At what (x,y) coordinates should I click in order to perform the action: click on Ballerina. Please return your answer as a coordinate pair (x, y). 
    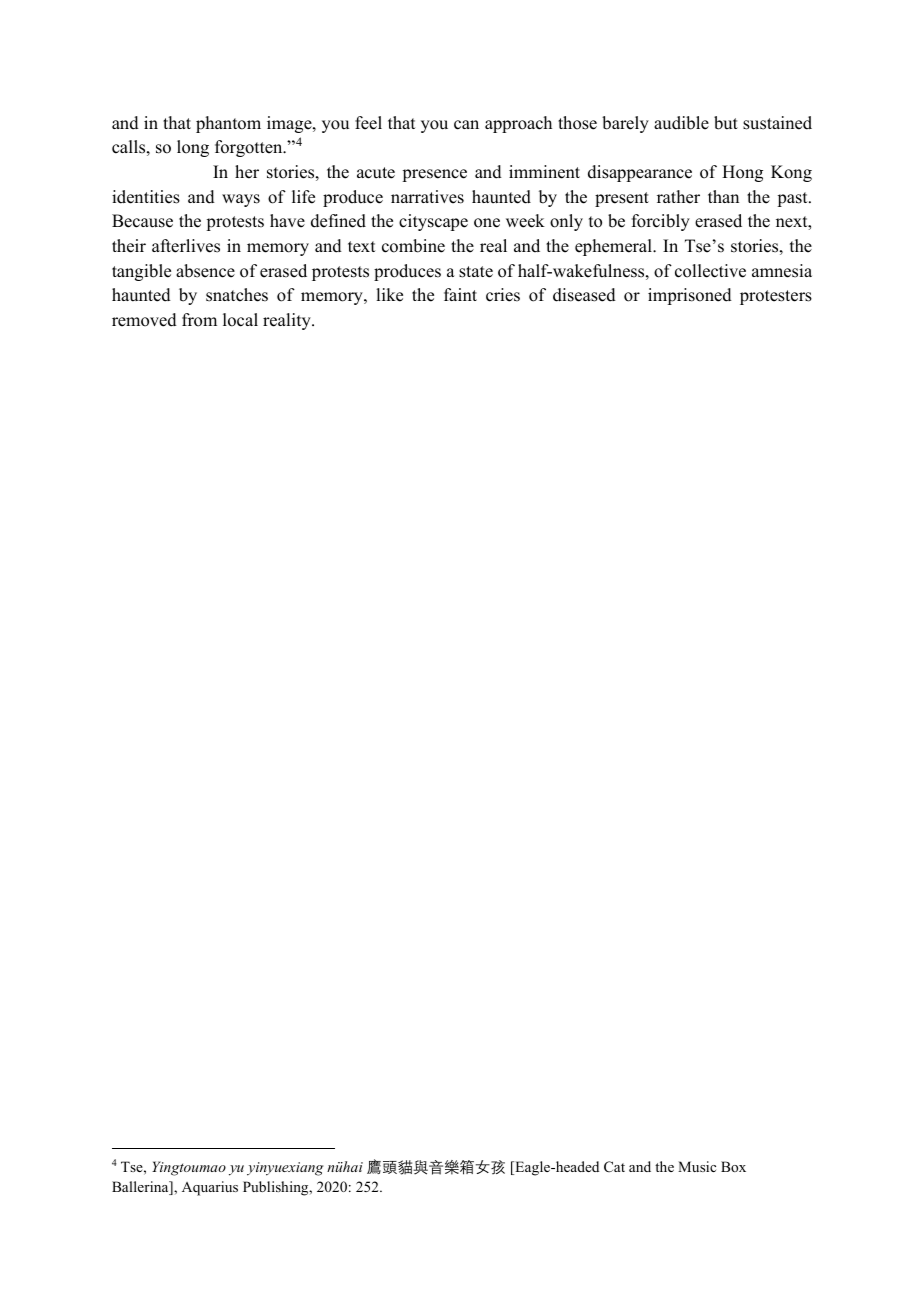
    Looking at the image, I should click on (141, 1188).
